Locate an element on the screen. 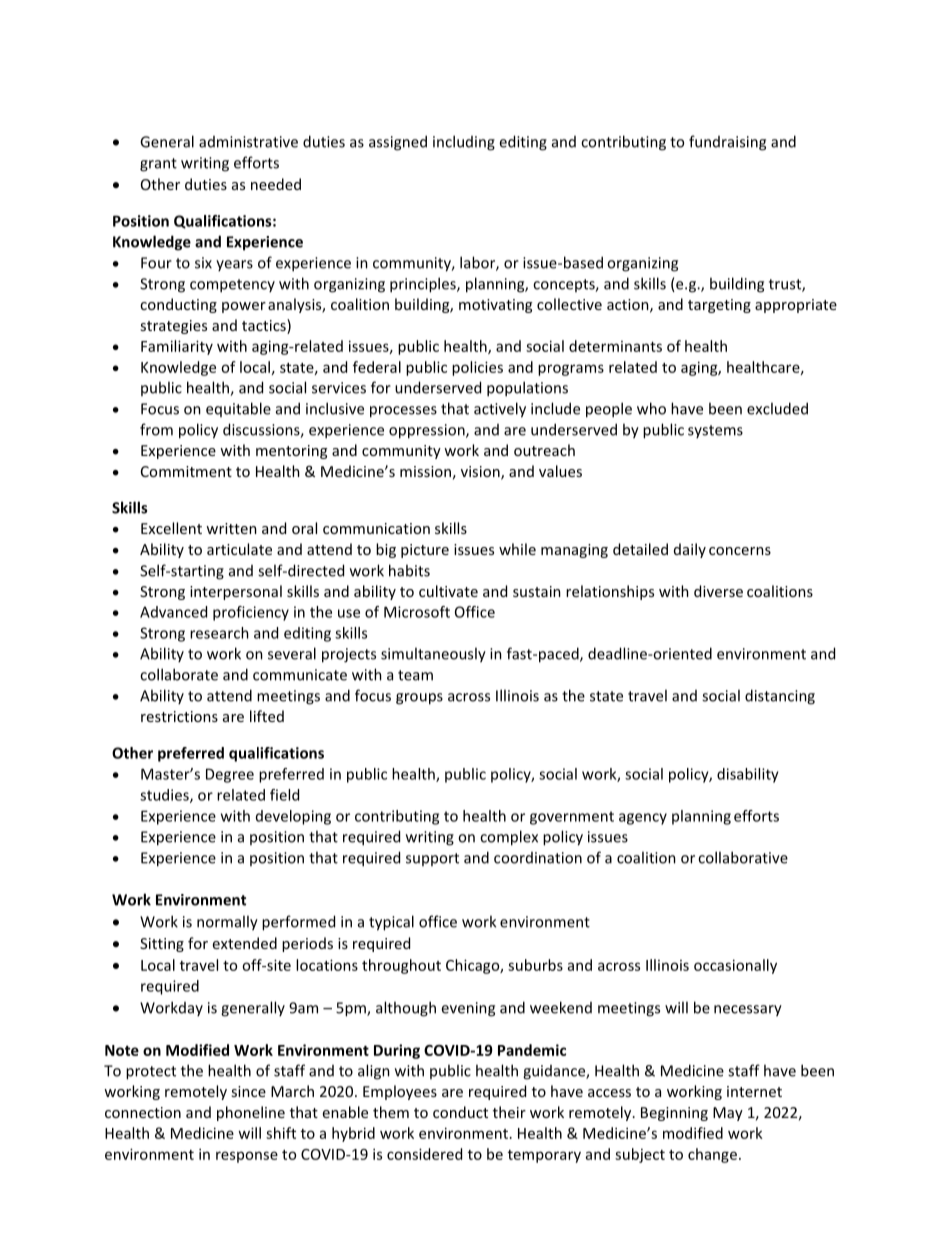 The width and height of the screenshot is (952, 1233). articulate is located at coordinates (239, 549).
